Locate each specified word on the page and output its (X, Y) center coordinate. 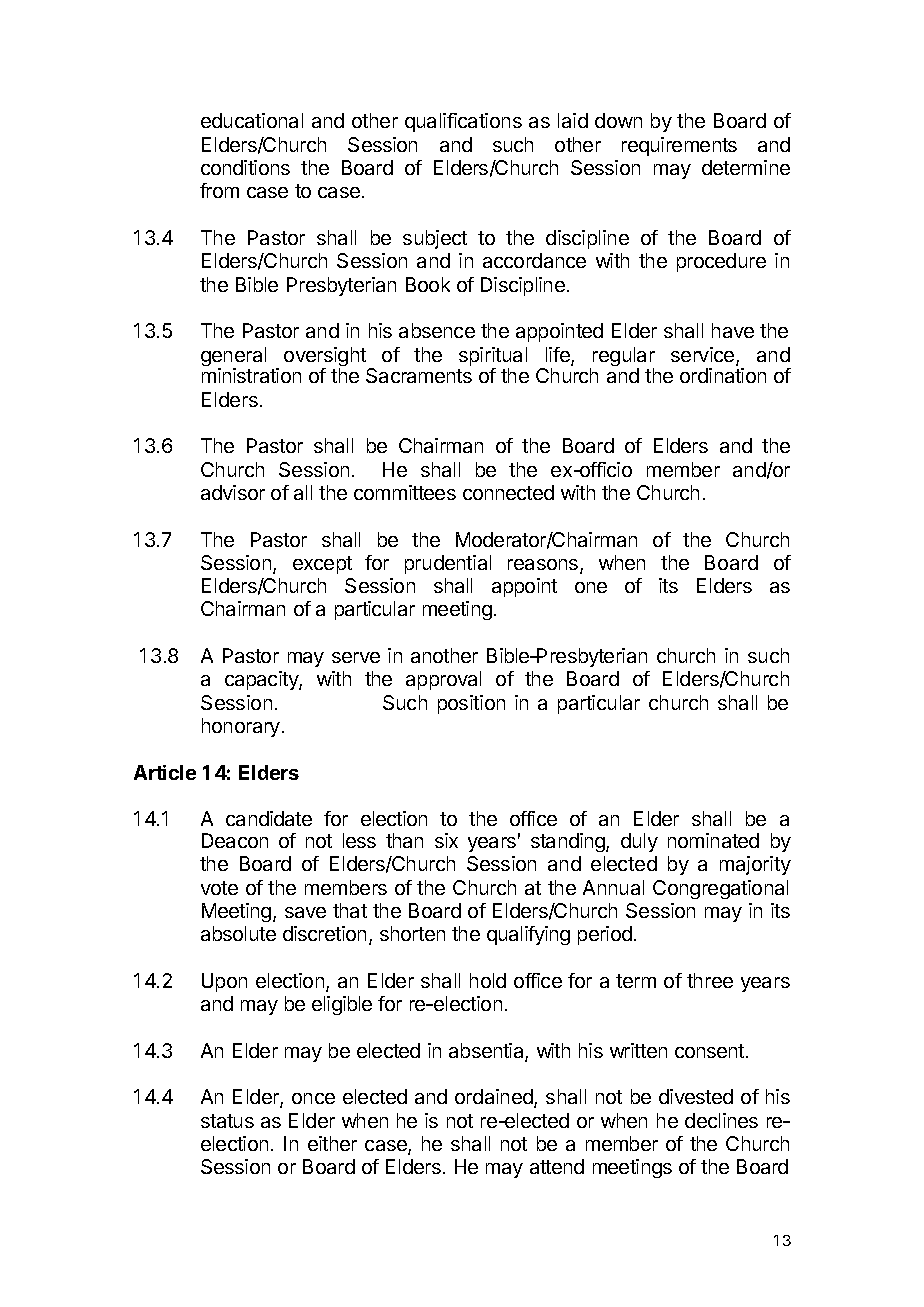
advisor (233, 492)
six (446, 840)
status (227, 1121)
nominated (713, 840)
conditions (245, 167)
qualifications (463, 122)
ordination (723, 375)
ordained (495, 1098)
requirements (679, 146)
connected (508, 492)
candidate (269, 818)
